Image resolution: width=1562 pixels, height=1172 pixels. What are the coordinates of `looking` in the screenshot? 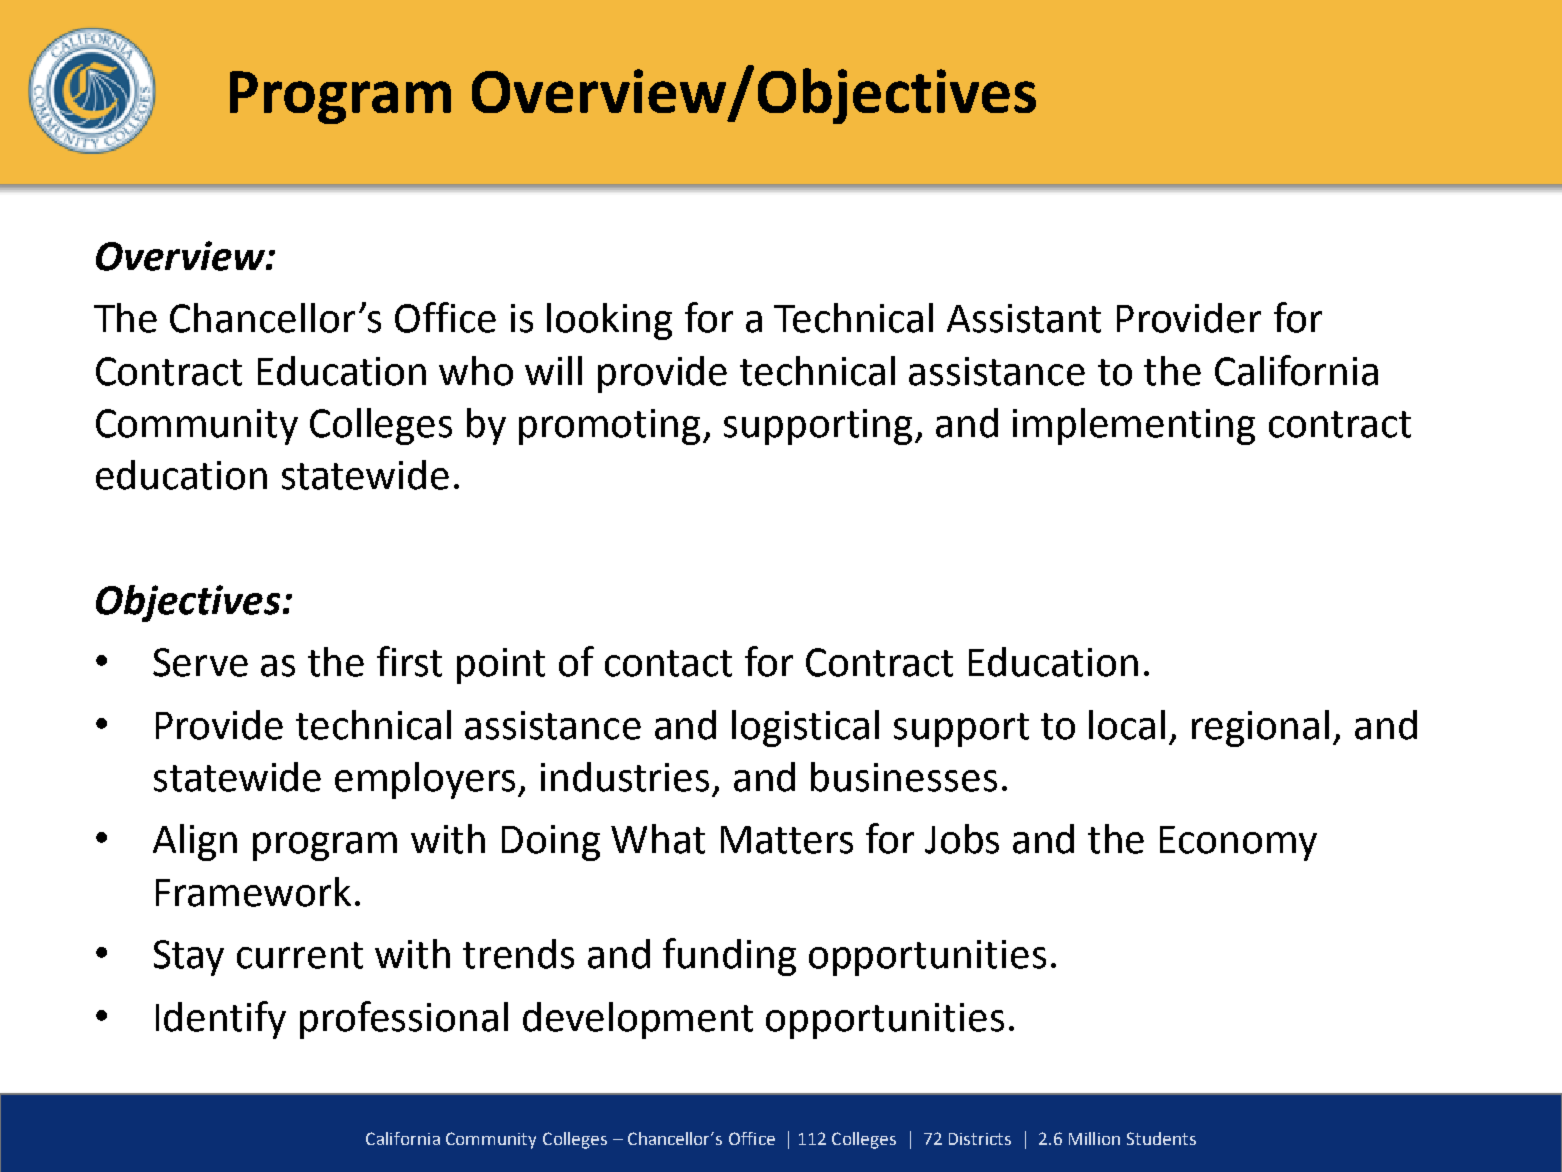 It's located at (609, 321).
